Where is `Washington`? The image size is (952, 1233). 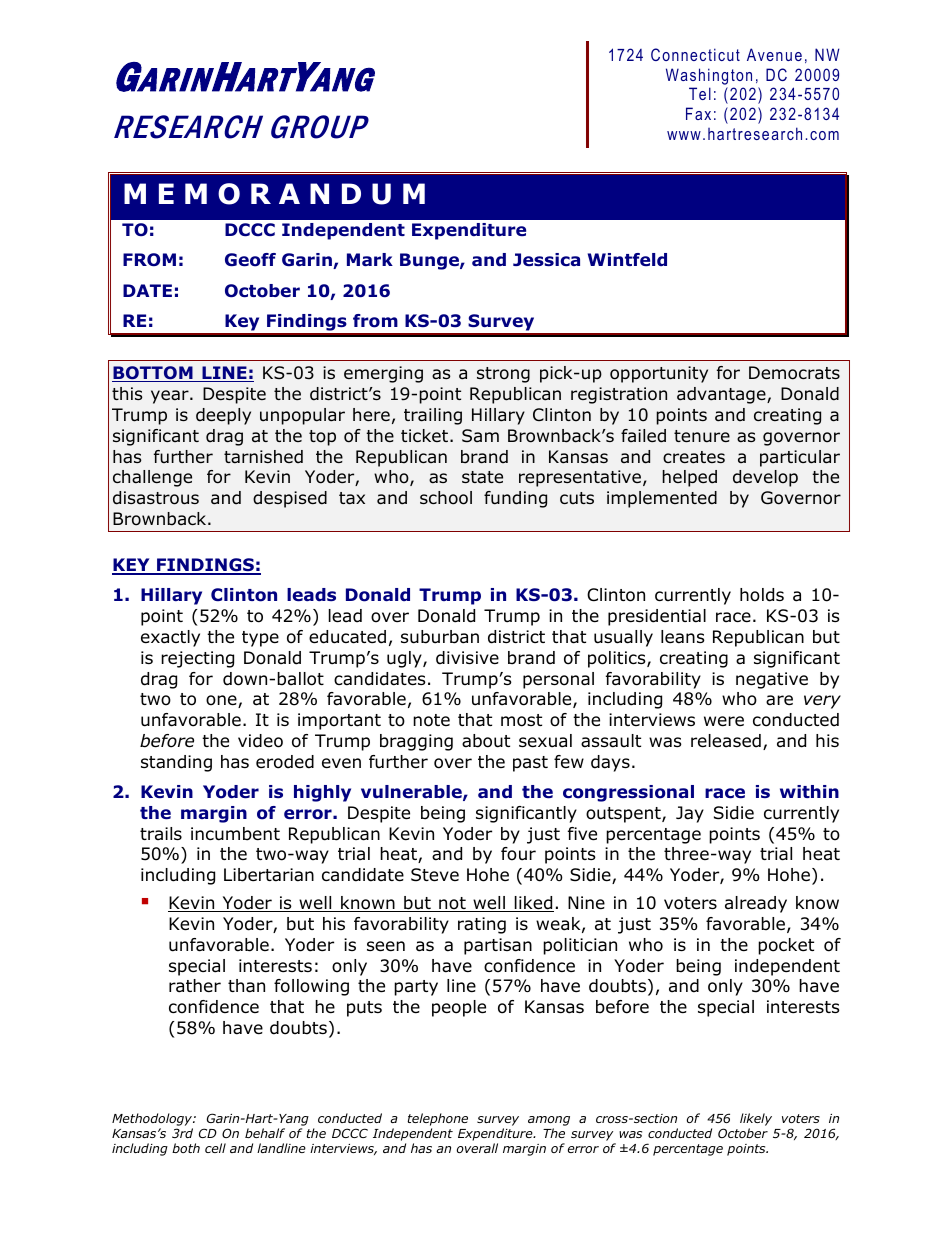 Washington is located at coordinates (709, 76).
